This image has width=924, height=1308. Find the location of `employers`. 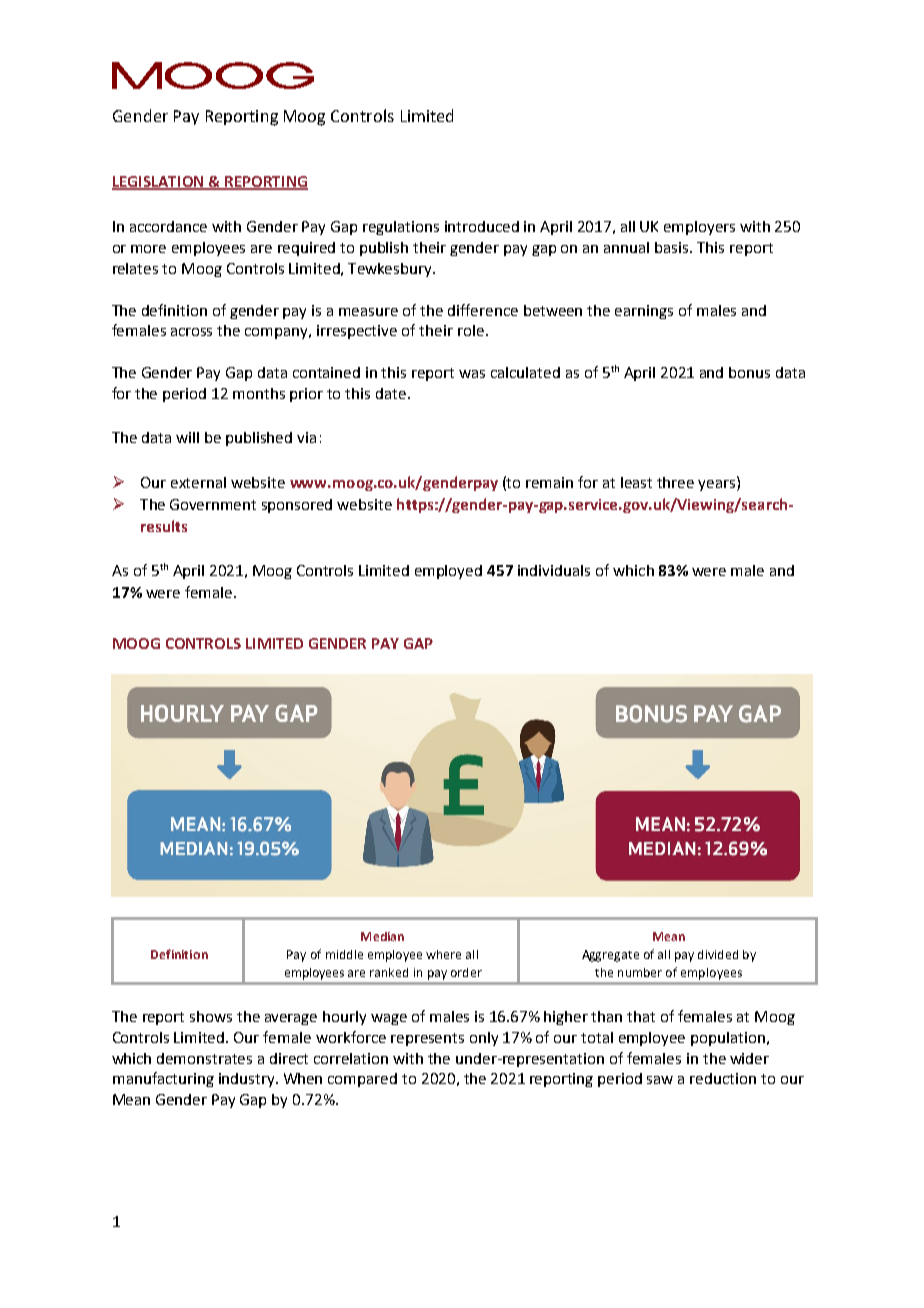

employers is located at coordinates (699, 228).
